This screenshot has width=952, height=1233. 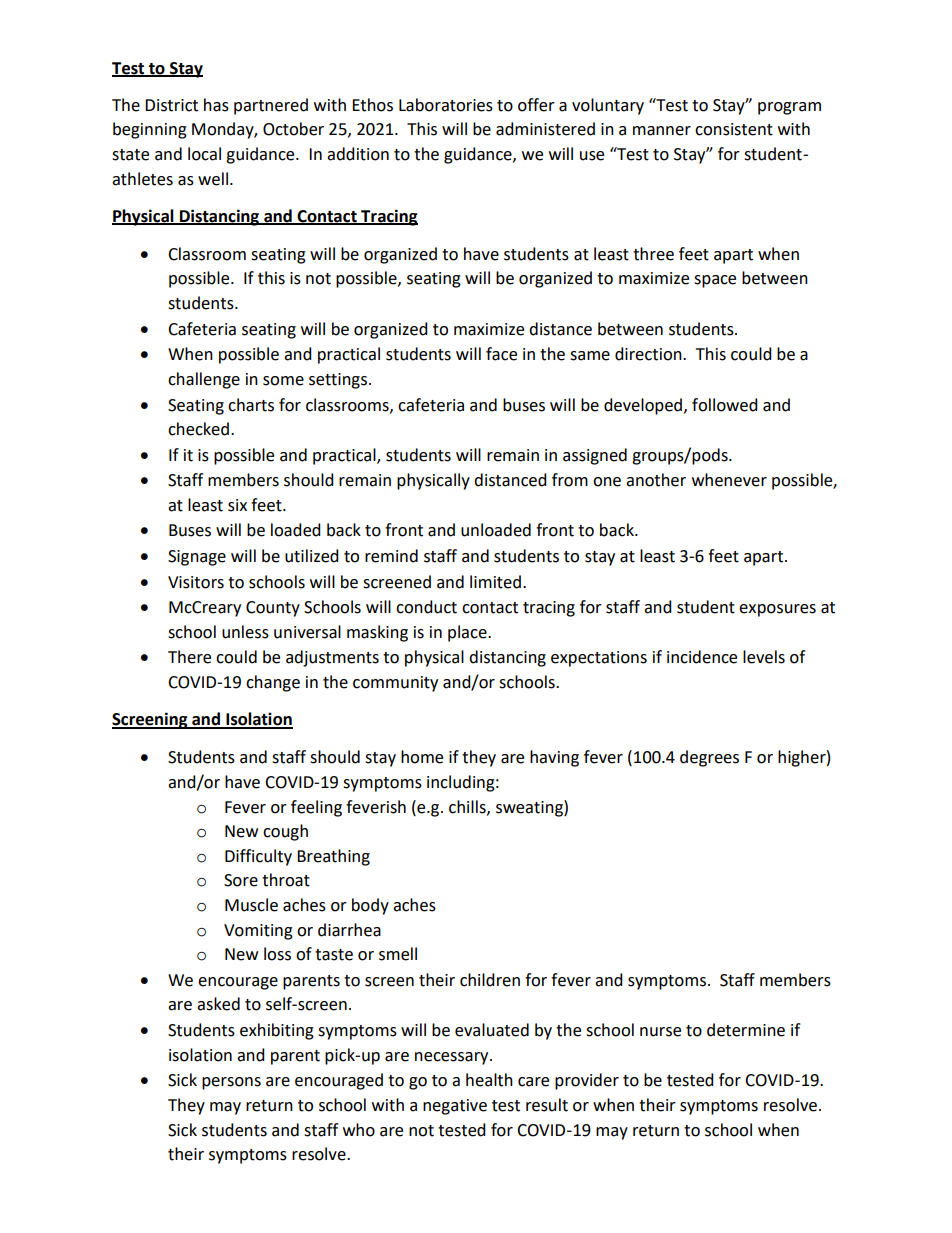 What do you see at coordinates (251, 905) in the screenshot?
I see `Muscle` at bounding box center [251, 905].
